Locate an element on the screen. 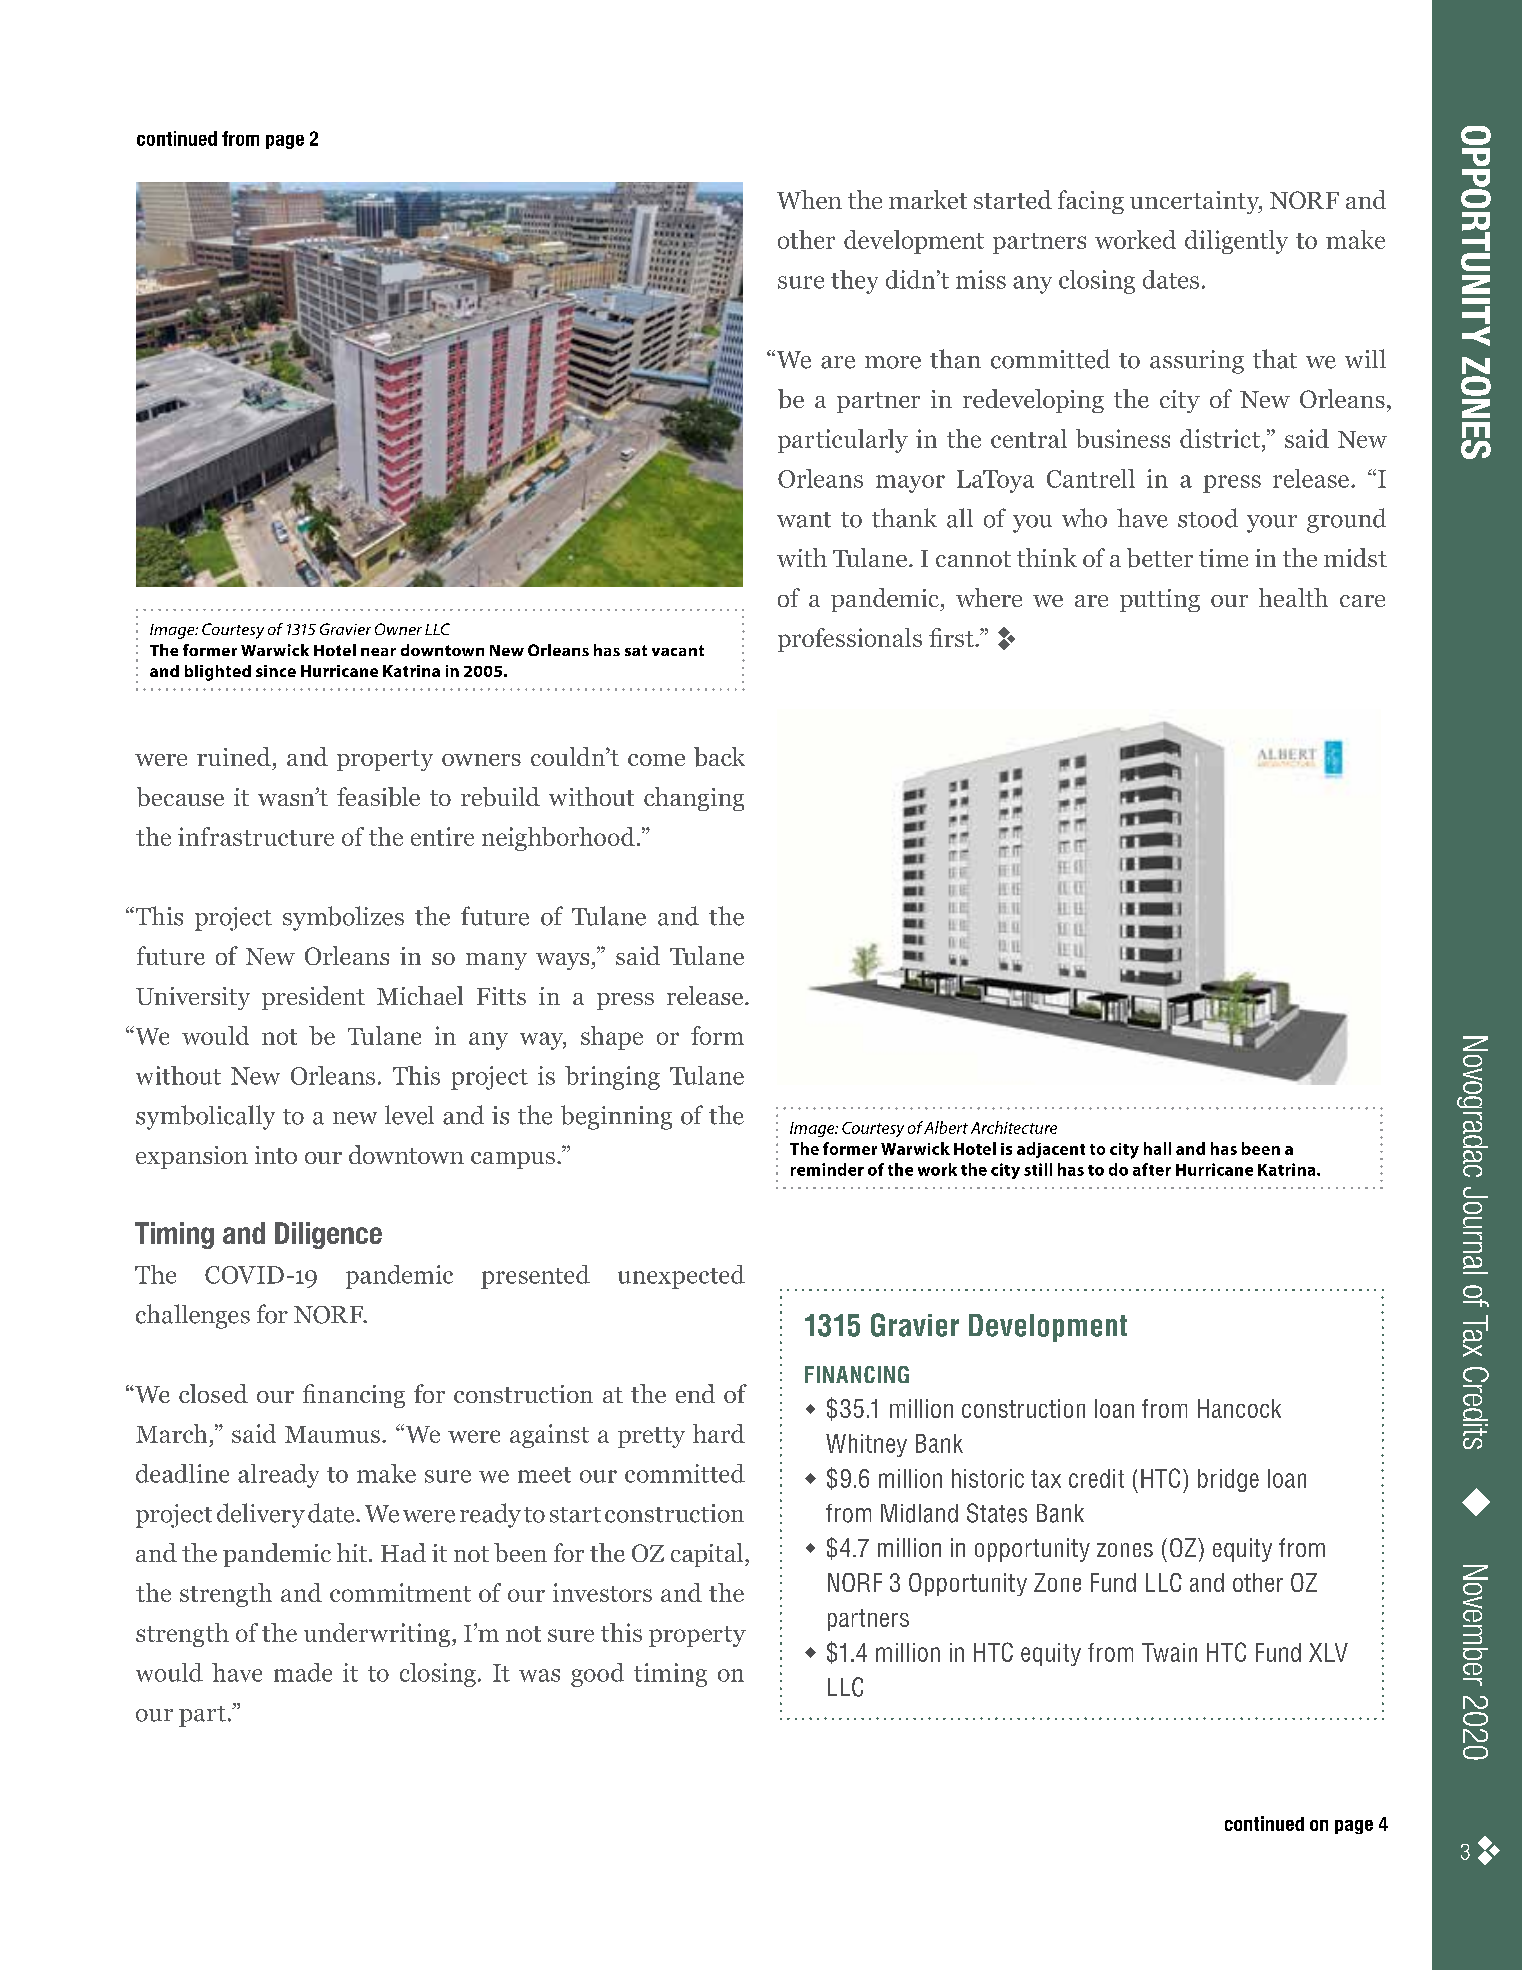  near is located at coordinates (378, 652).
